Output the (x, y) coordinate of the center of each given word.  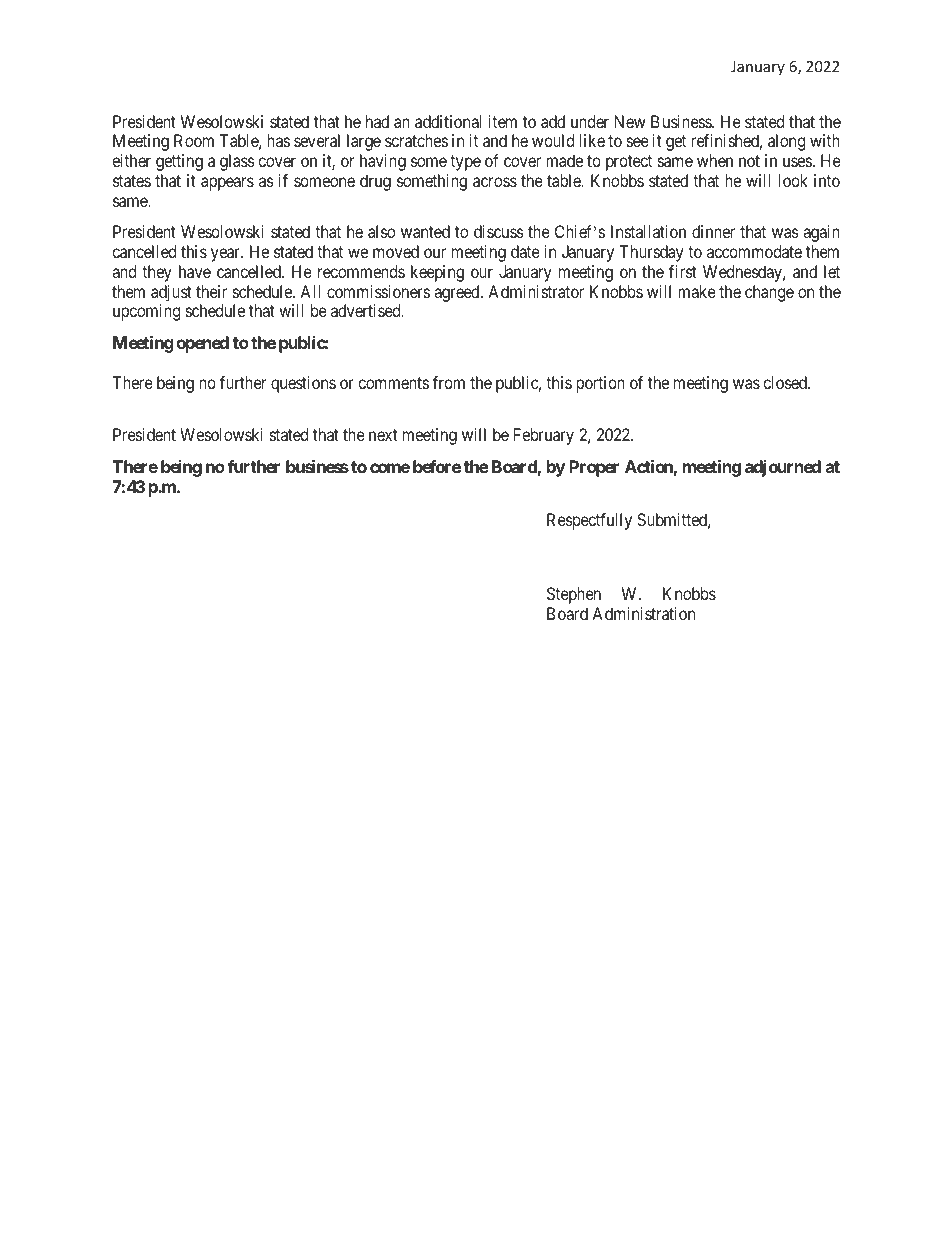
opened (202, 344)
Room (194, 140)
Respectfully (589, 521)
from (449, 382)
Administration (643, 613)
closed (786, 382)
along (786, 142)
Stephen (574, 595)
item (503, 121)
